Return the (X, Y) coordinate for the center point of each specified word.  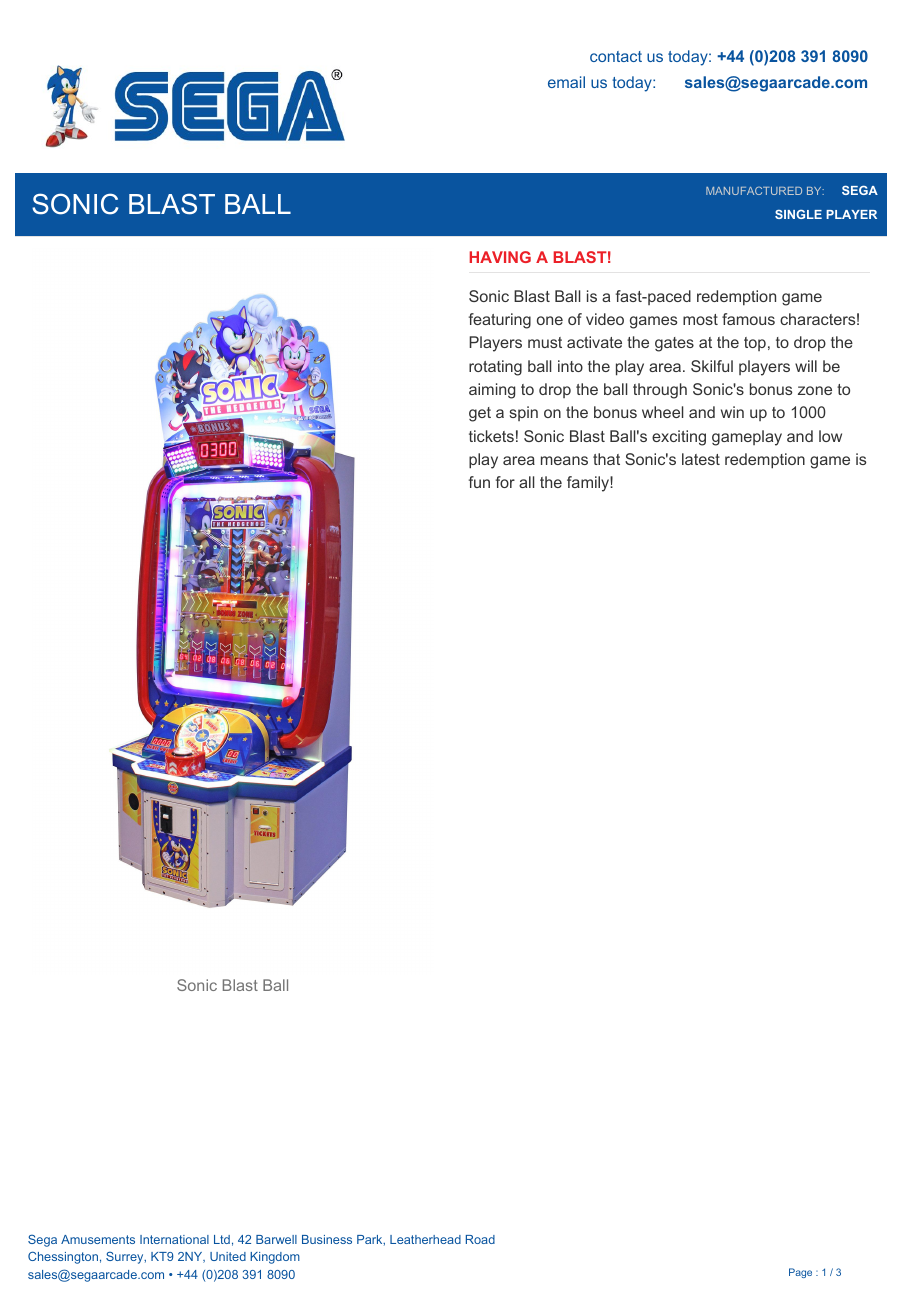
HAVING (500, 257)
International (174, 1239)
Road (480, 1239)
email (566, 82)
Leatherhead (425, 1239)
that (606, 459)
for (505, 482)
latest (701, 459)
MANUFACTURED (754, 191)
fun (479, 482)
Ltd (222, 1239)
